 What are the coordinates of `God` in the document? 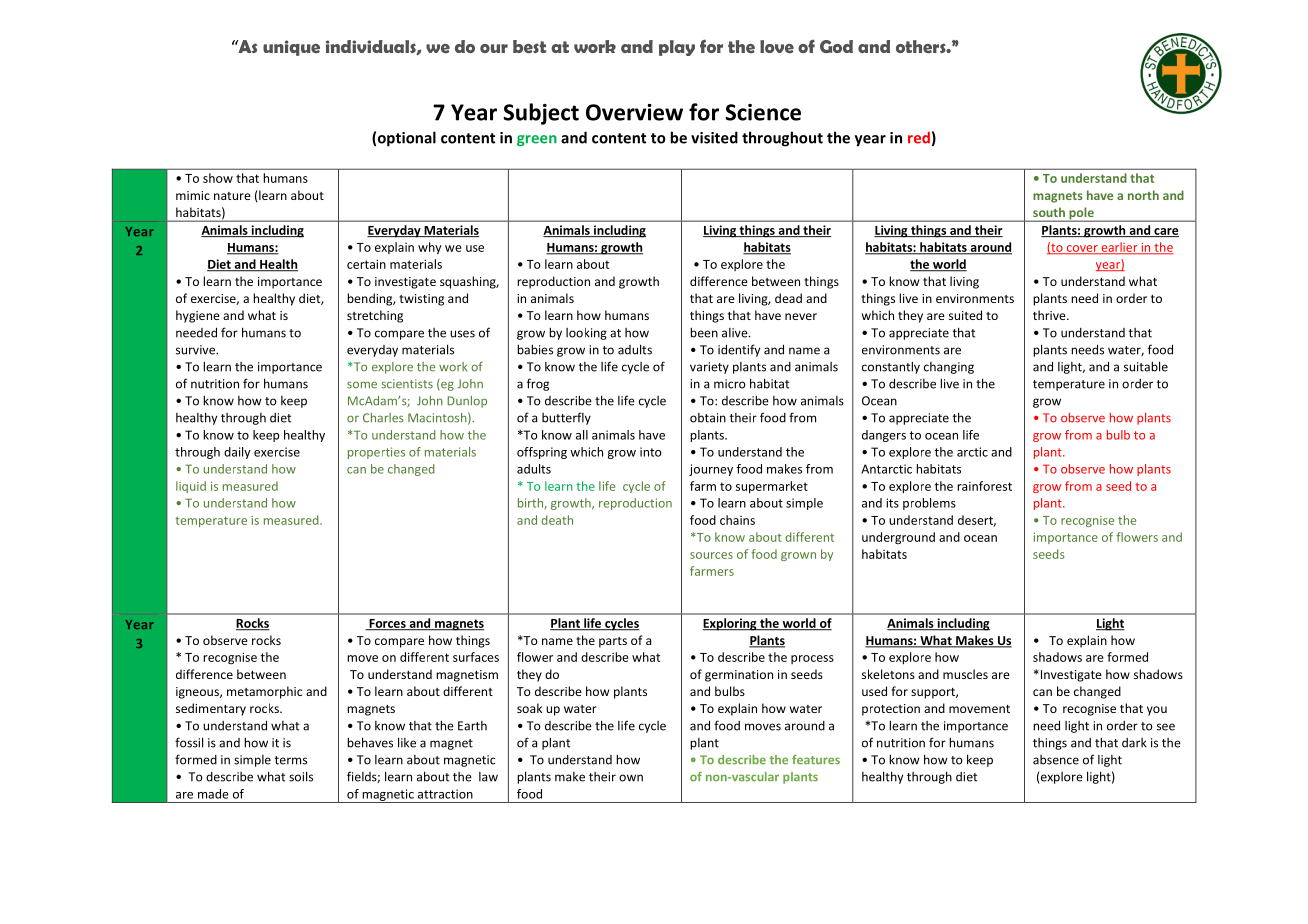 It's located at (836, 46).
